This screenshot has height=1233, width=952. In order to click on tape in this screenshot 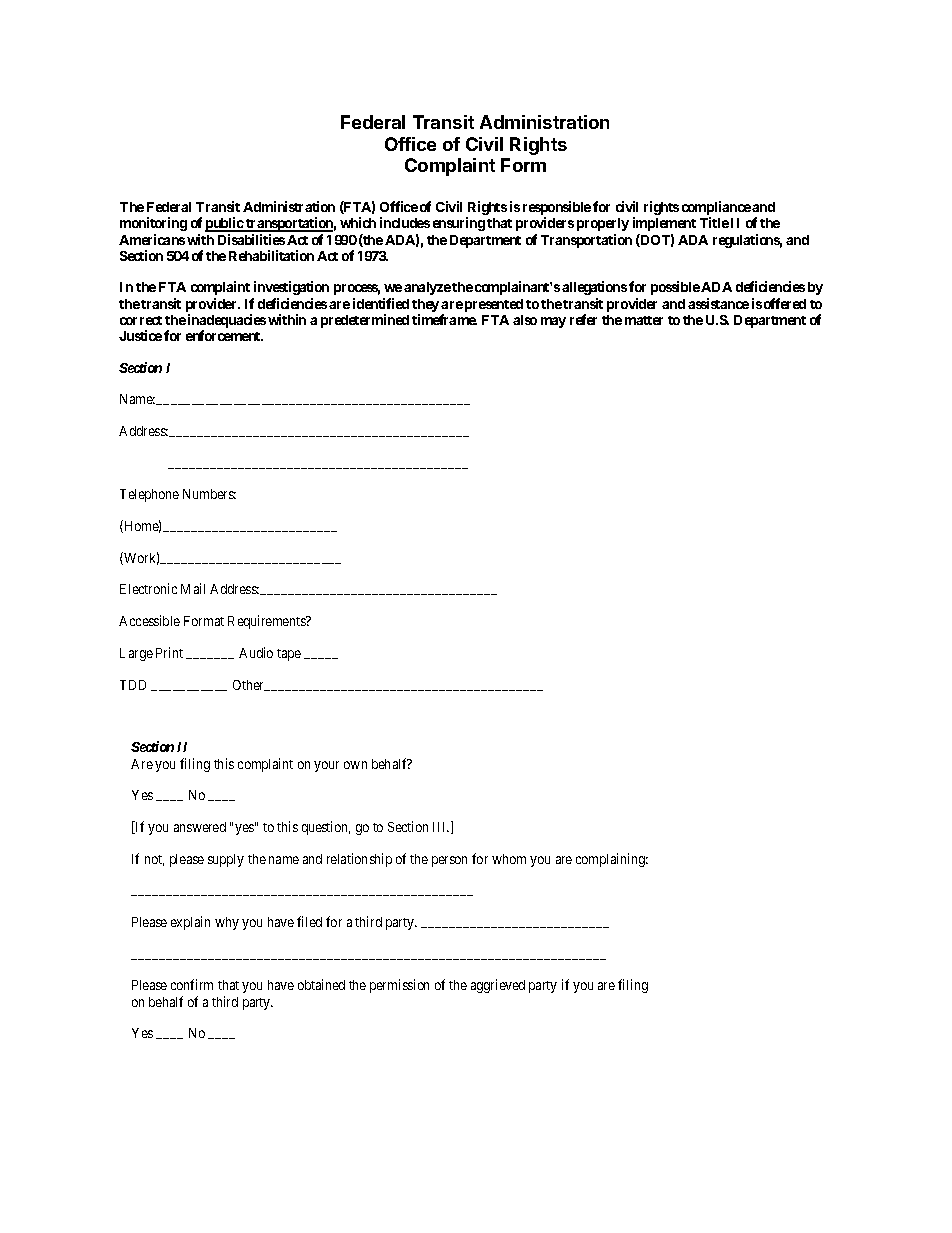, I will do `click(289, 655)`.
